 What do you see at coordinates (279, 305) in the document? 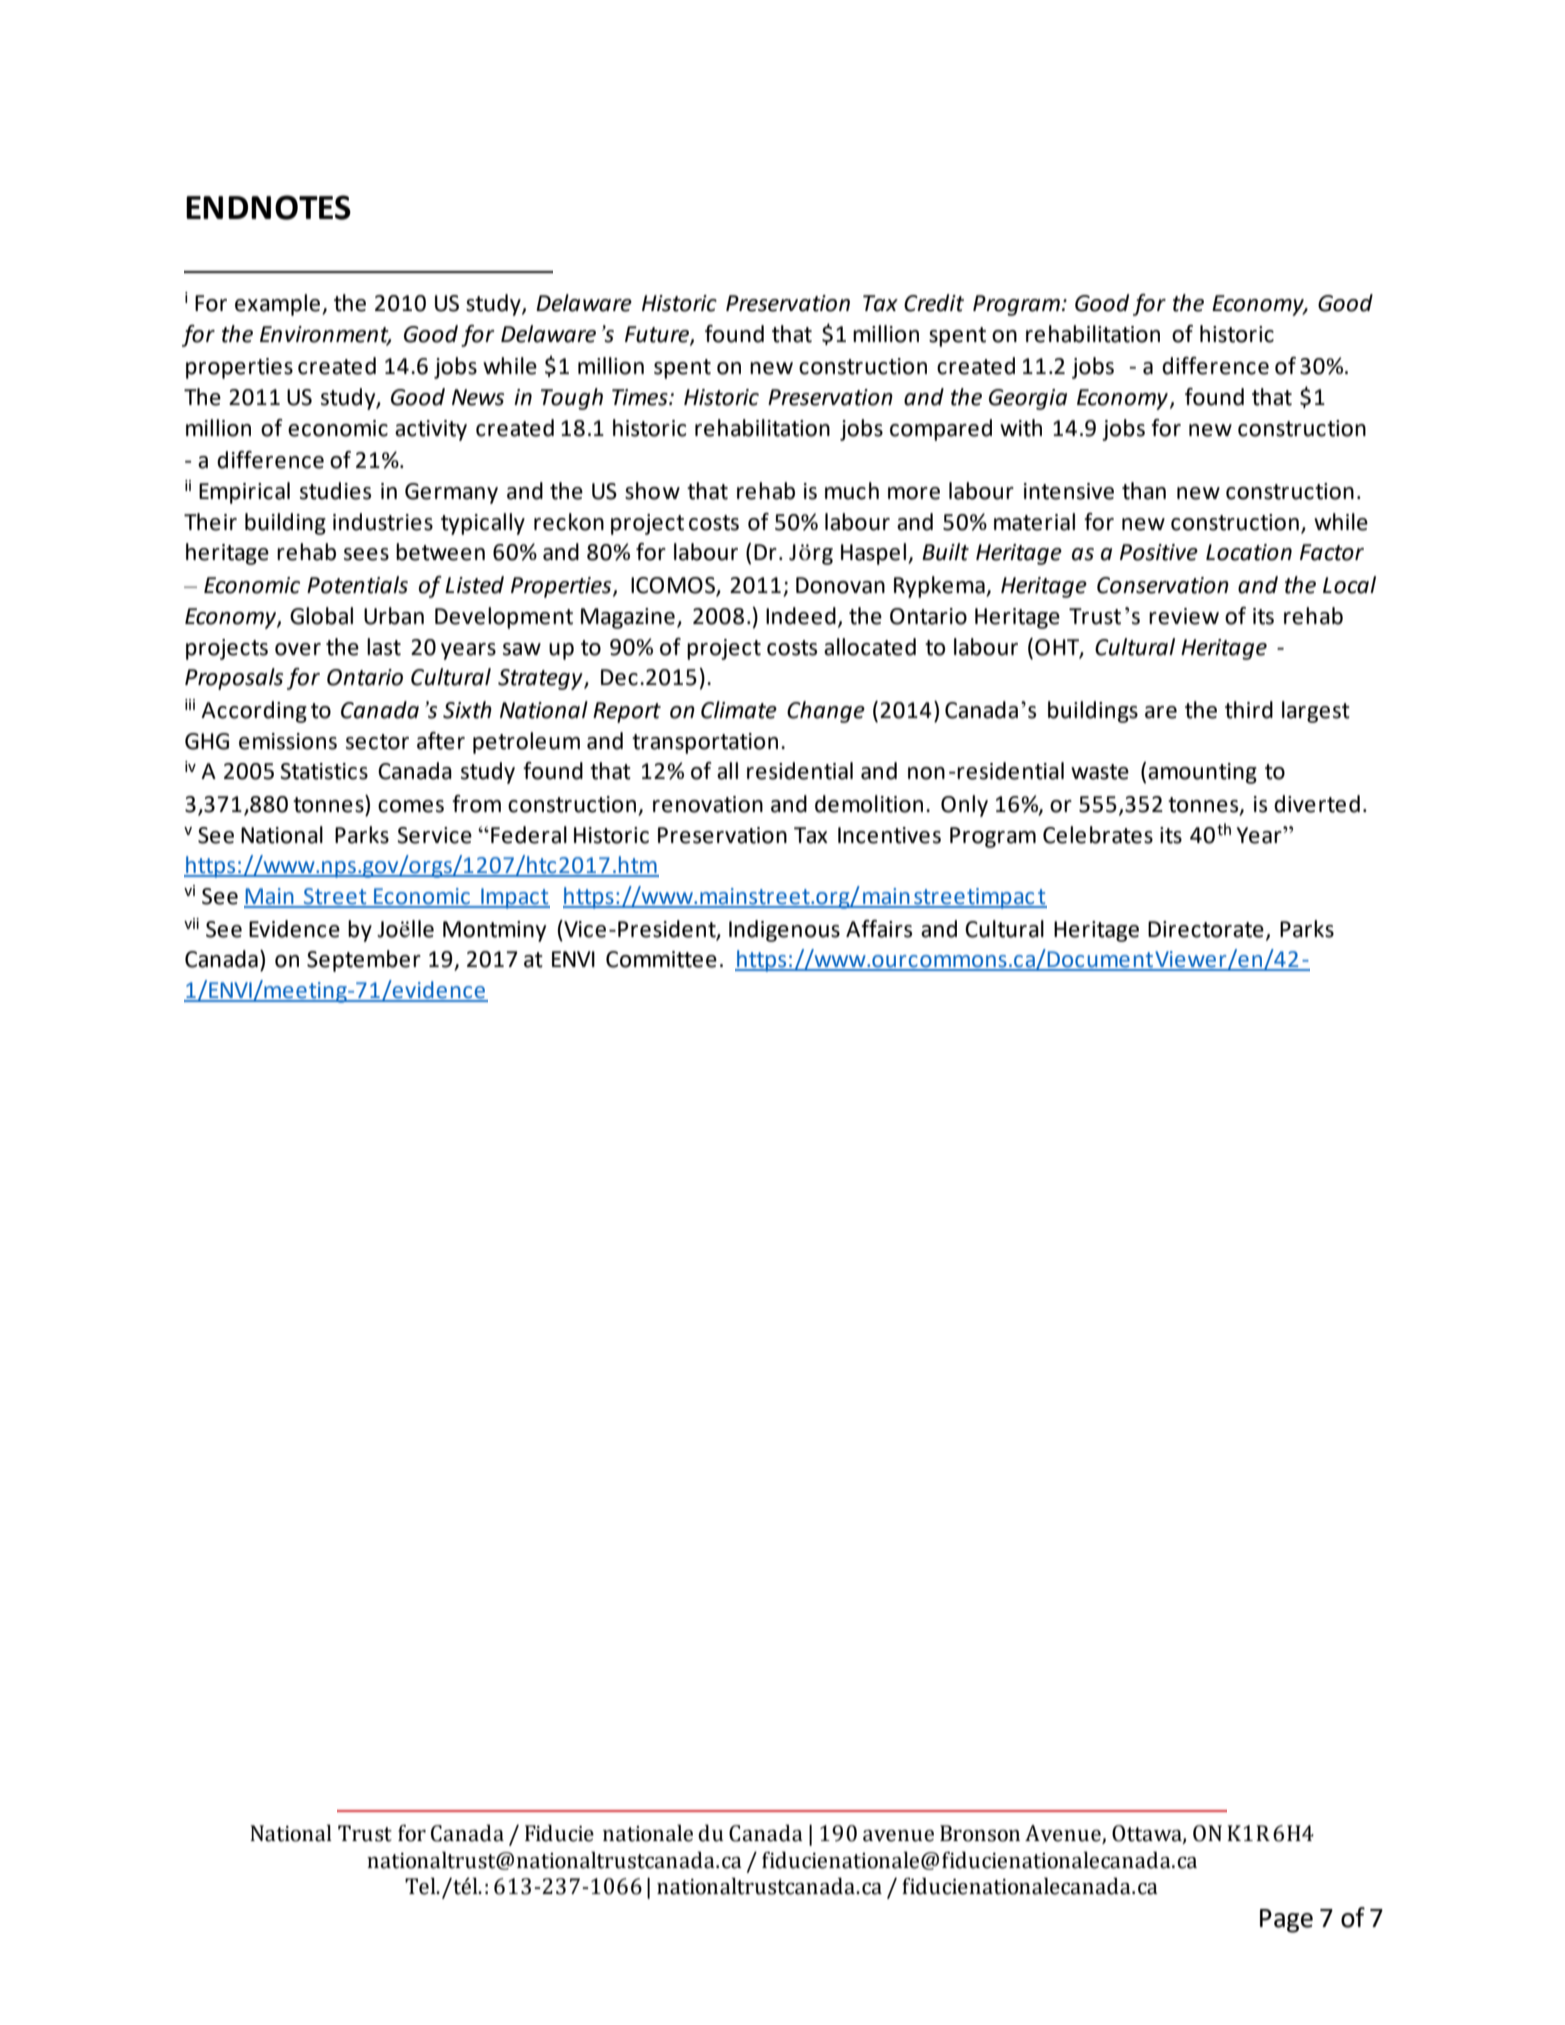
I see `example` at bounding box center [279, 305].
